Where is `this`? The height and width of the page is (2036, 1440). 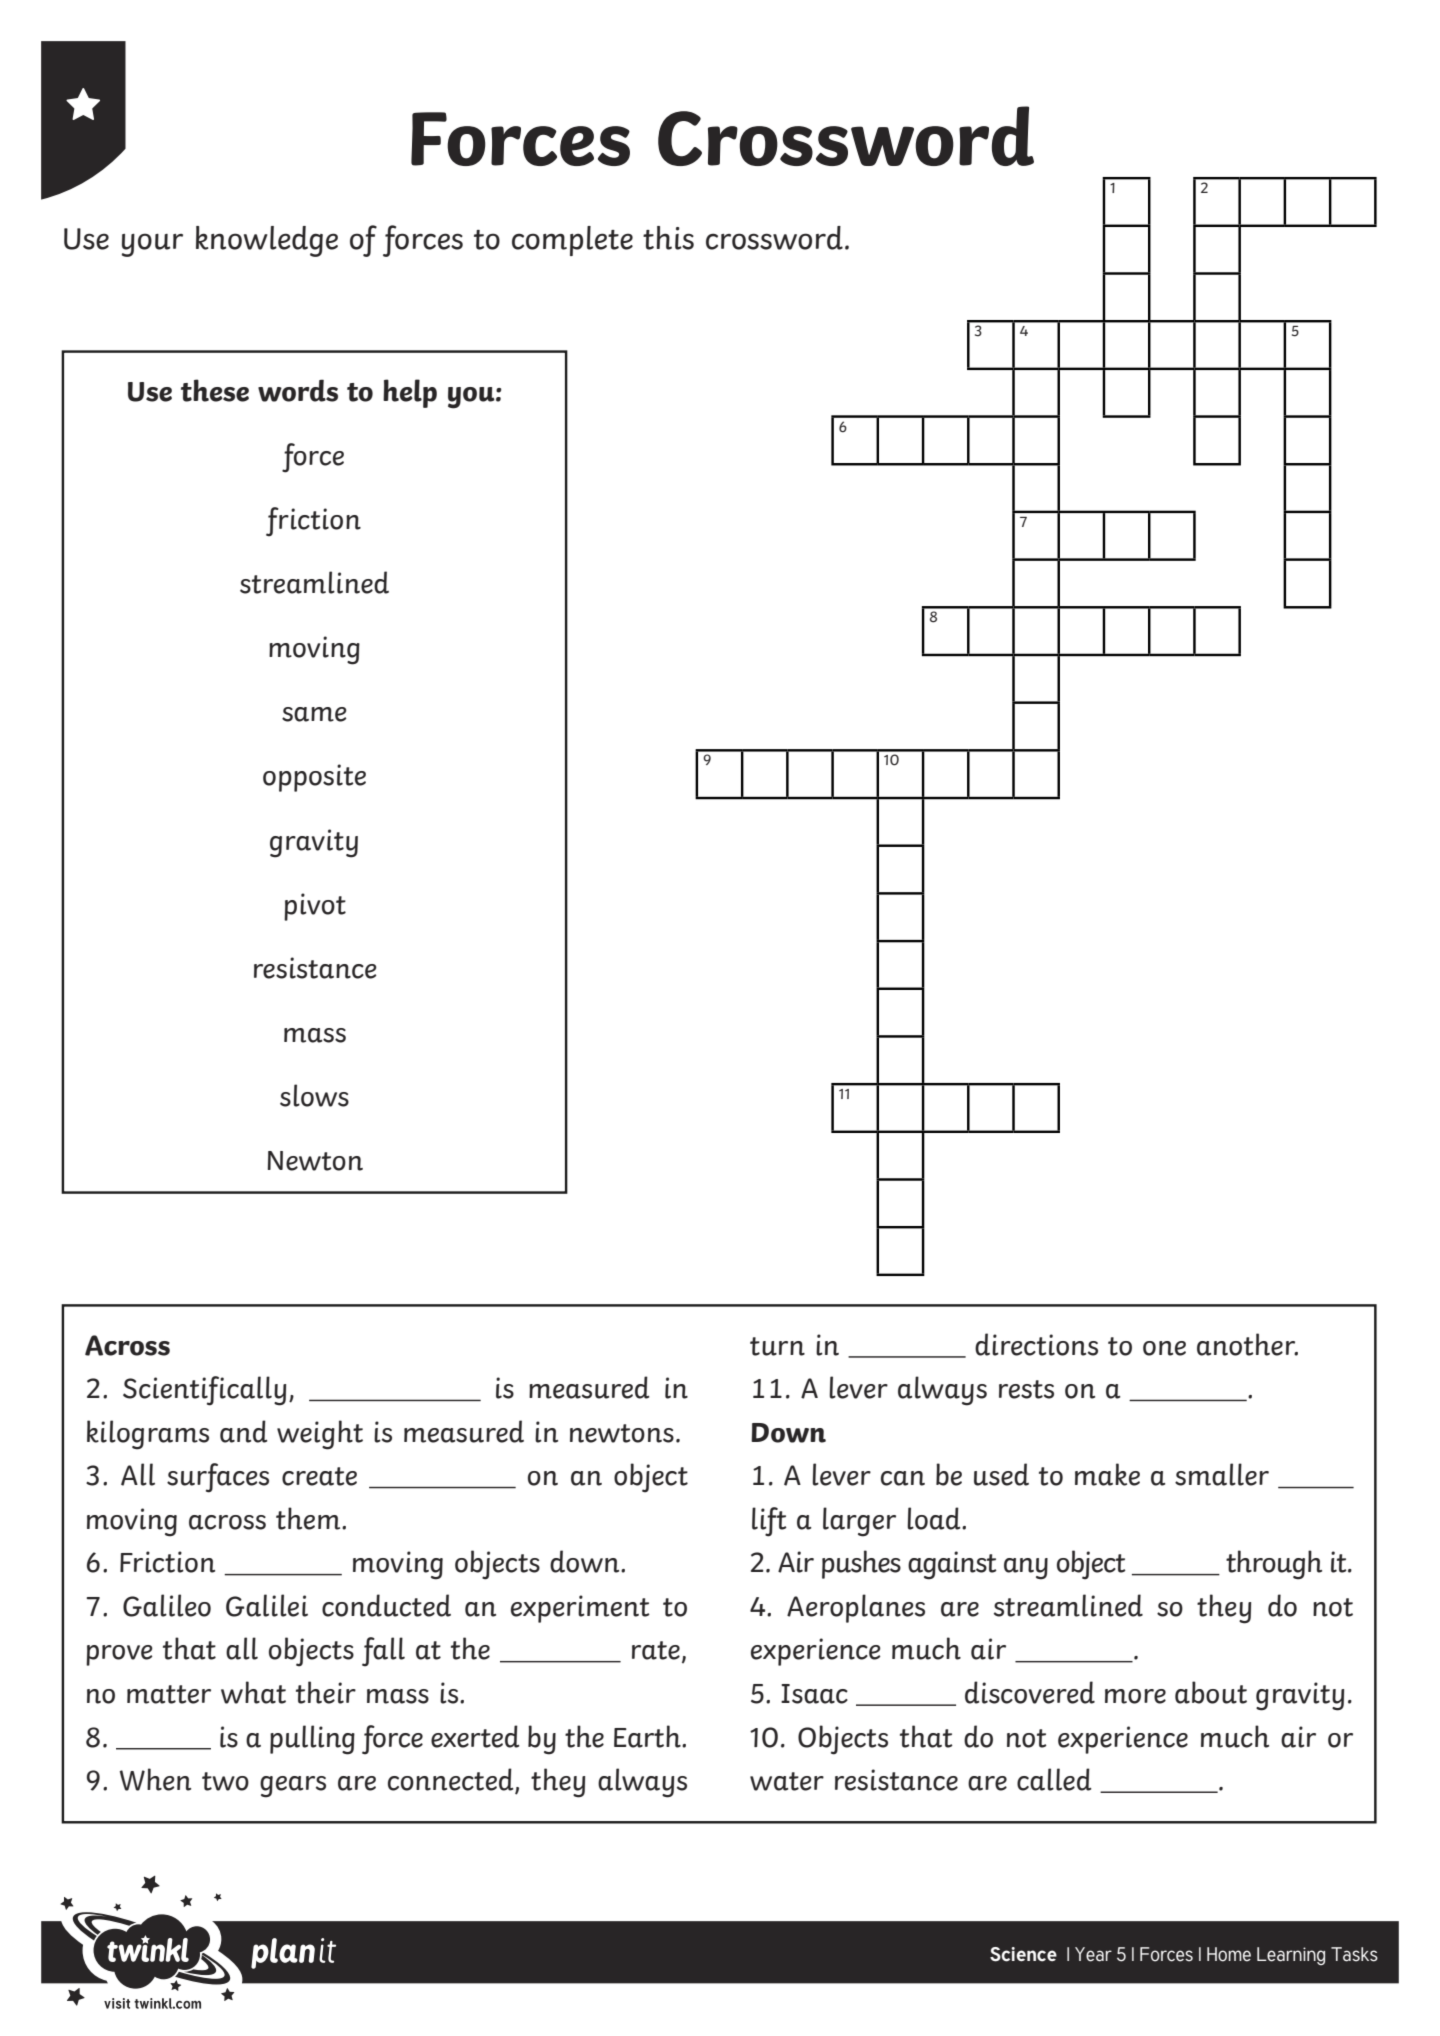
this is located at coordinates (668, 238).
